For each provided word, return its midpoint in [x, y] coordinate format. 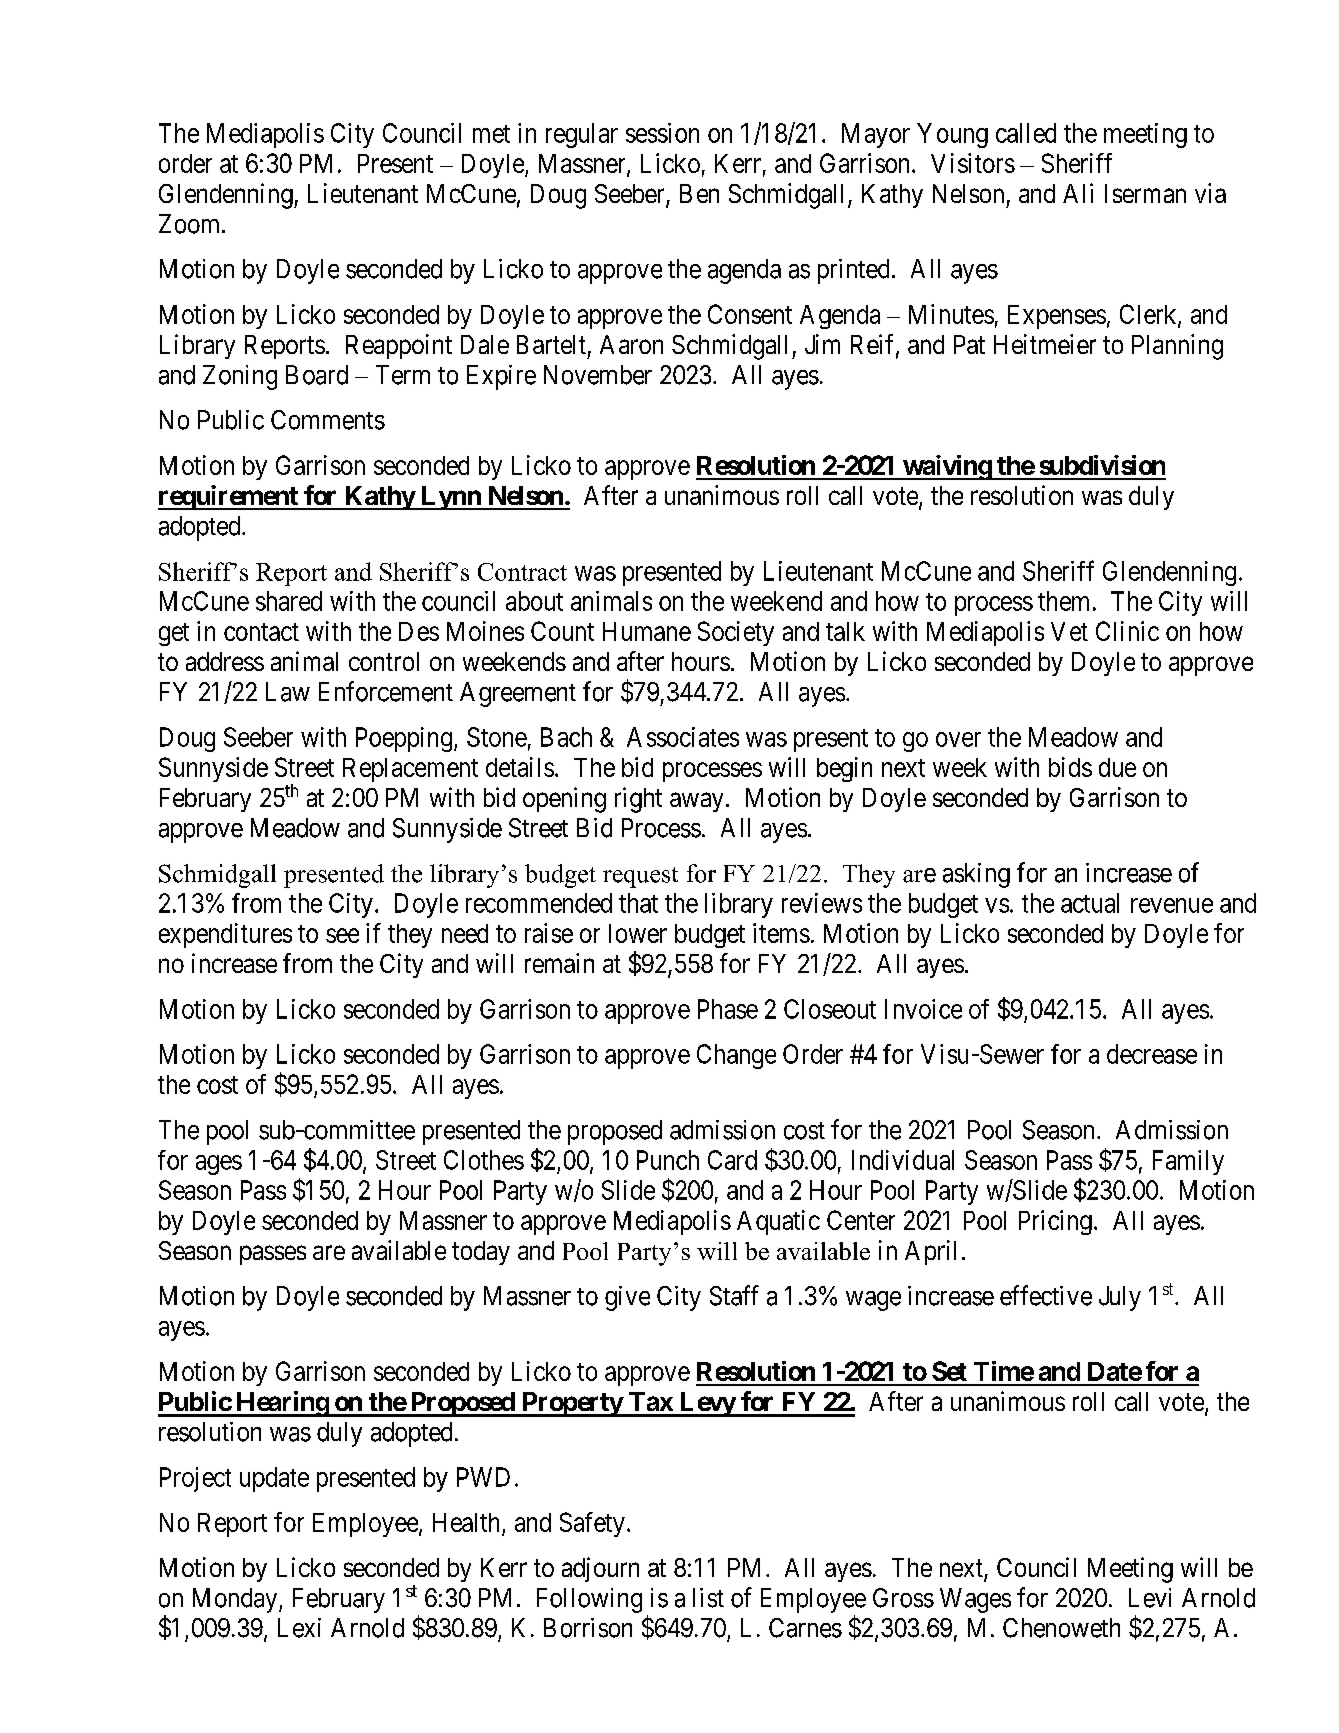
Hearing [282, 1404]
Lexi [299, 1628]
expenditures [225, 935]
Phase [728, 1009]
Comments [328, 420]
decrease [1152, 1054]
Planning [1177, 347]
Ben [699, 193]
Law [288, 692]
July [1120, 1298]
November [598, 375]
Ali [1078, 193]
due [1117, 767]
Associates [683, 737]
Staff [734, 1295]
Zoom [191, 224]
